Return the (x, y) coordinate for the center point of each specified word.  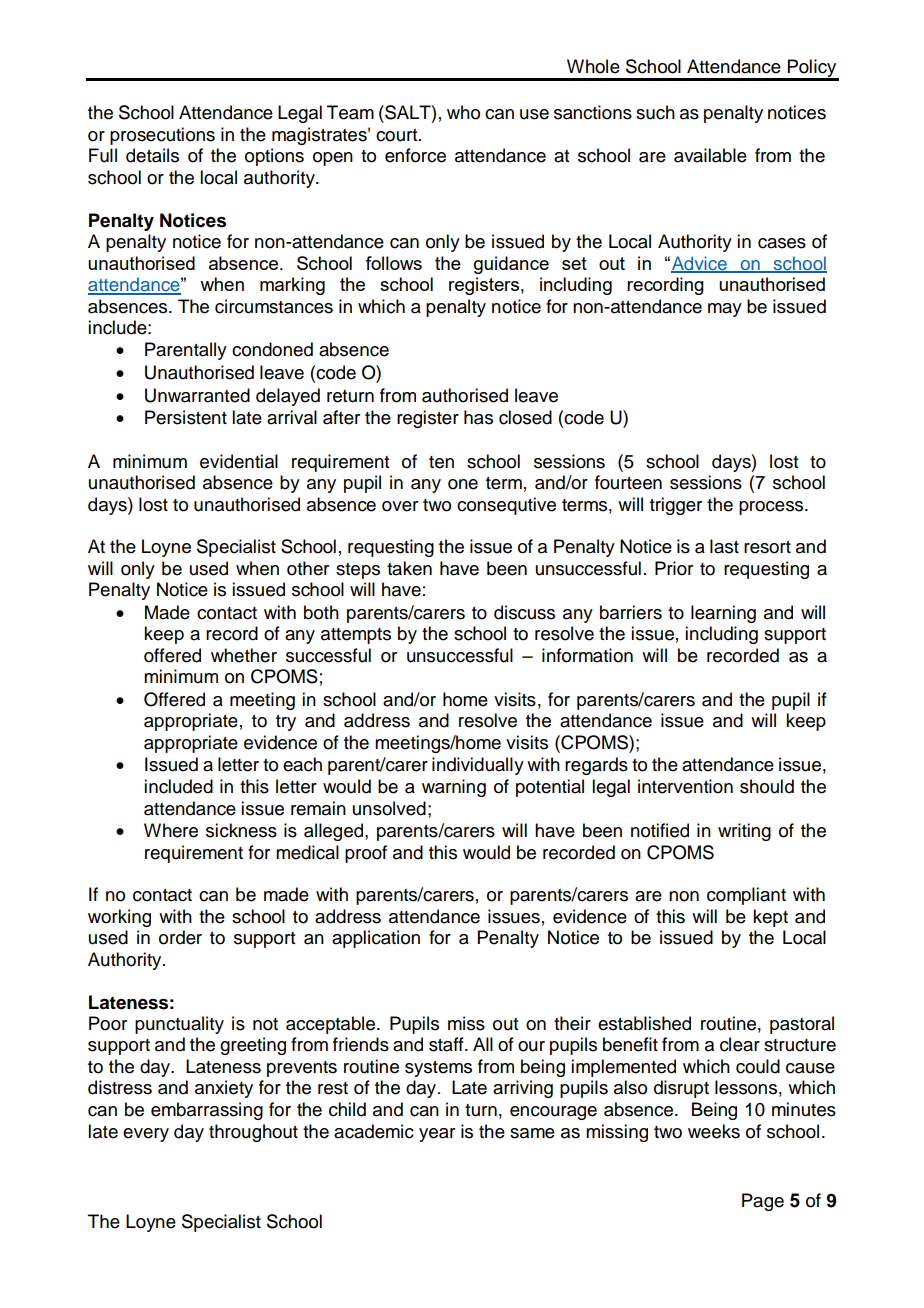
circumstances (274, 306)
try (286, 723)
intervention (685, 786)
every (146, 1135)
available (710, 155)
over (400, 506)
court (398, 135)
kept (770, 918)
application (376, 939)
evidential (239, 461)
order (180, 937)
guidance (511, 265)
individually (478, 766)
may (725, 310)
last (724, 546)
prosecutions (162, 136)
